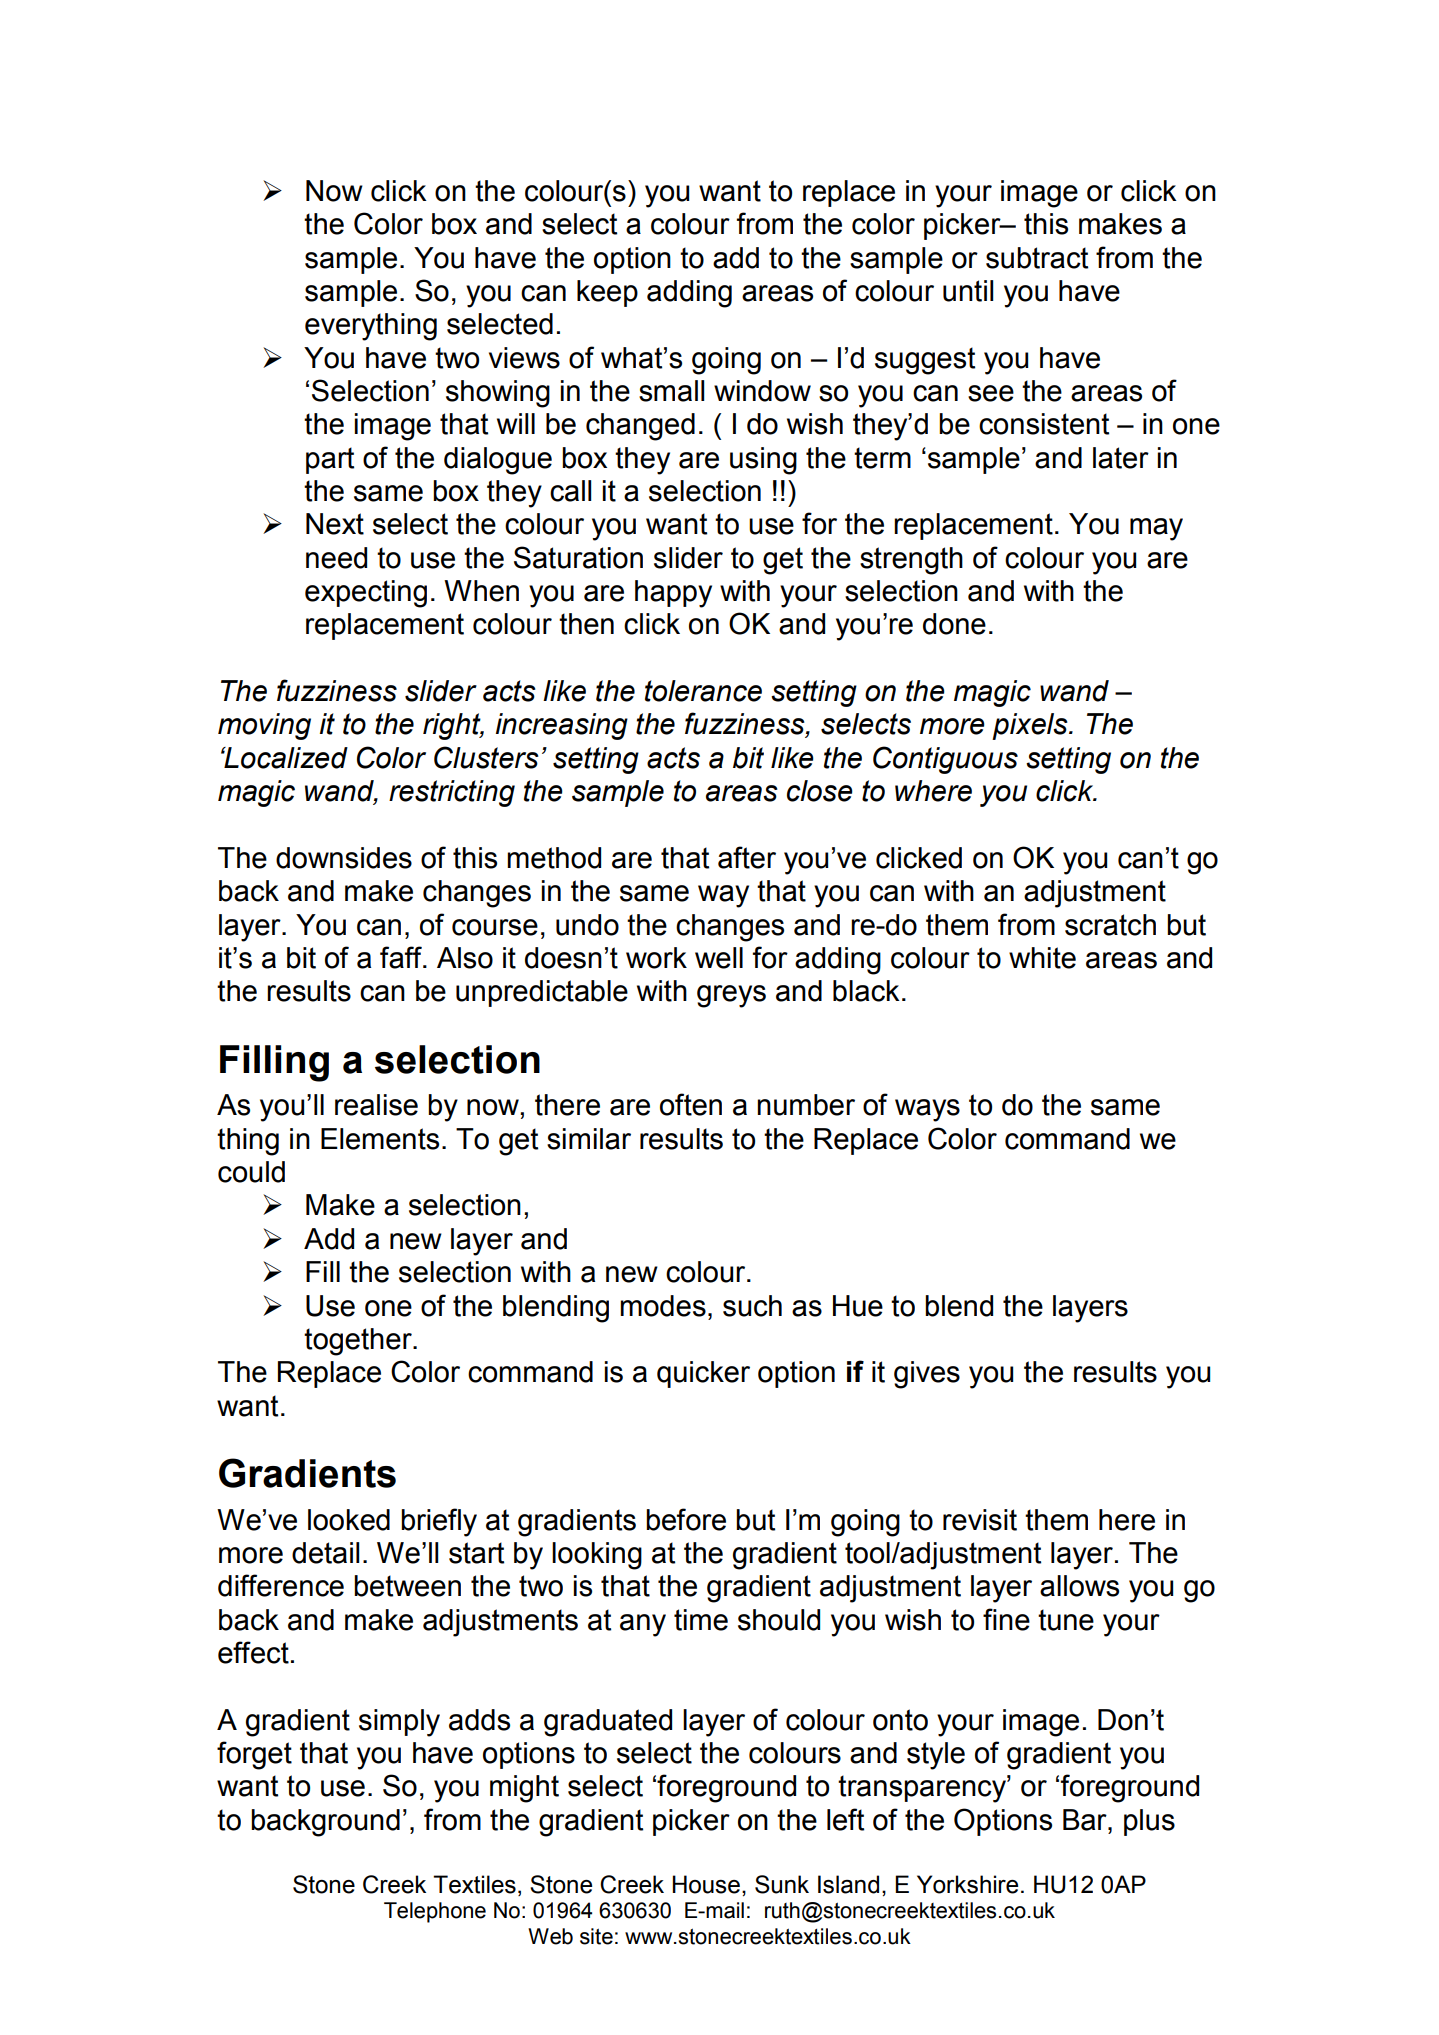 This image has height=2035, width=1439. Describe the element at coordinates (435, 1912) in the image. I see `Telephone` at that location.
